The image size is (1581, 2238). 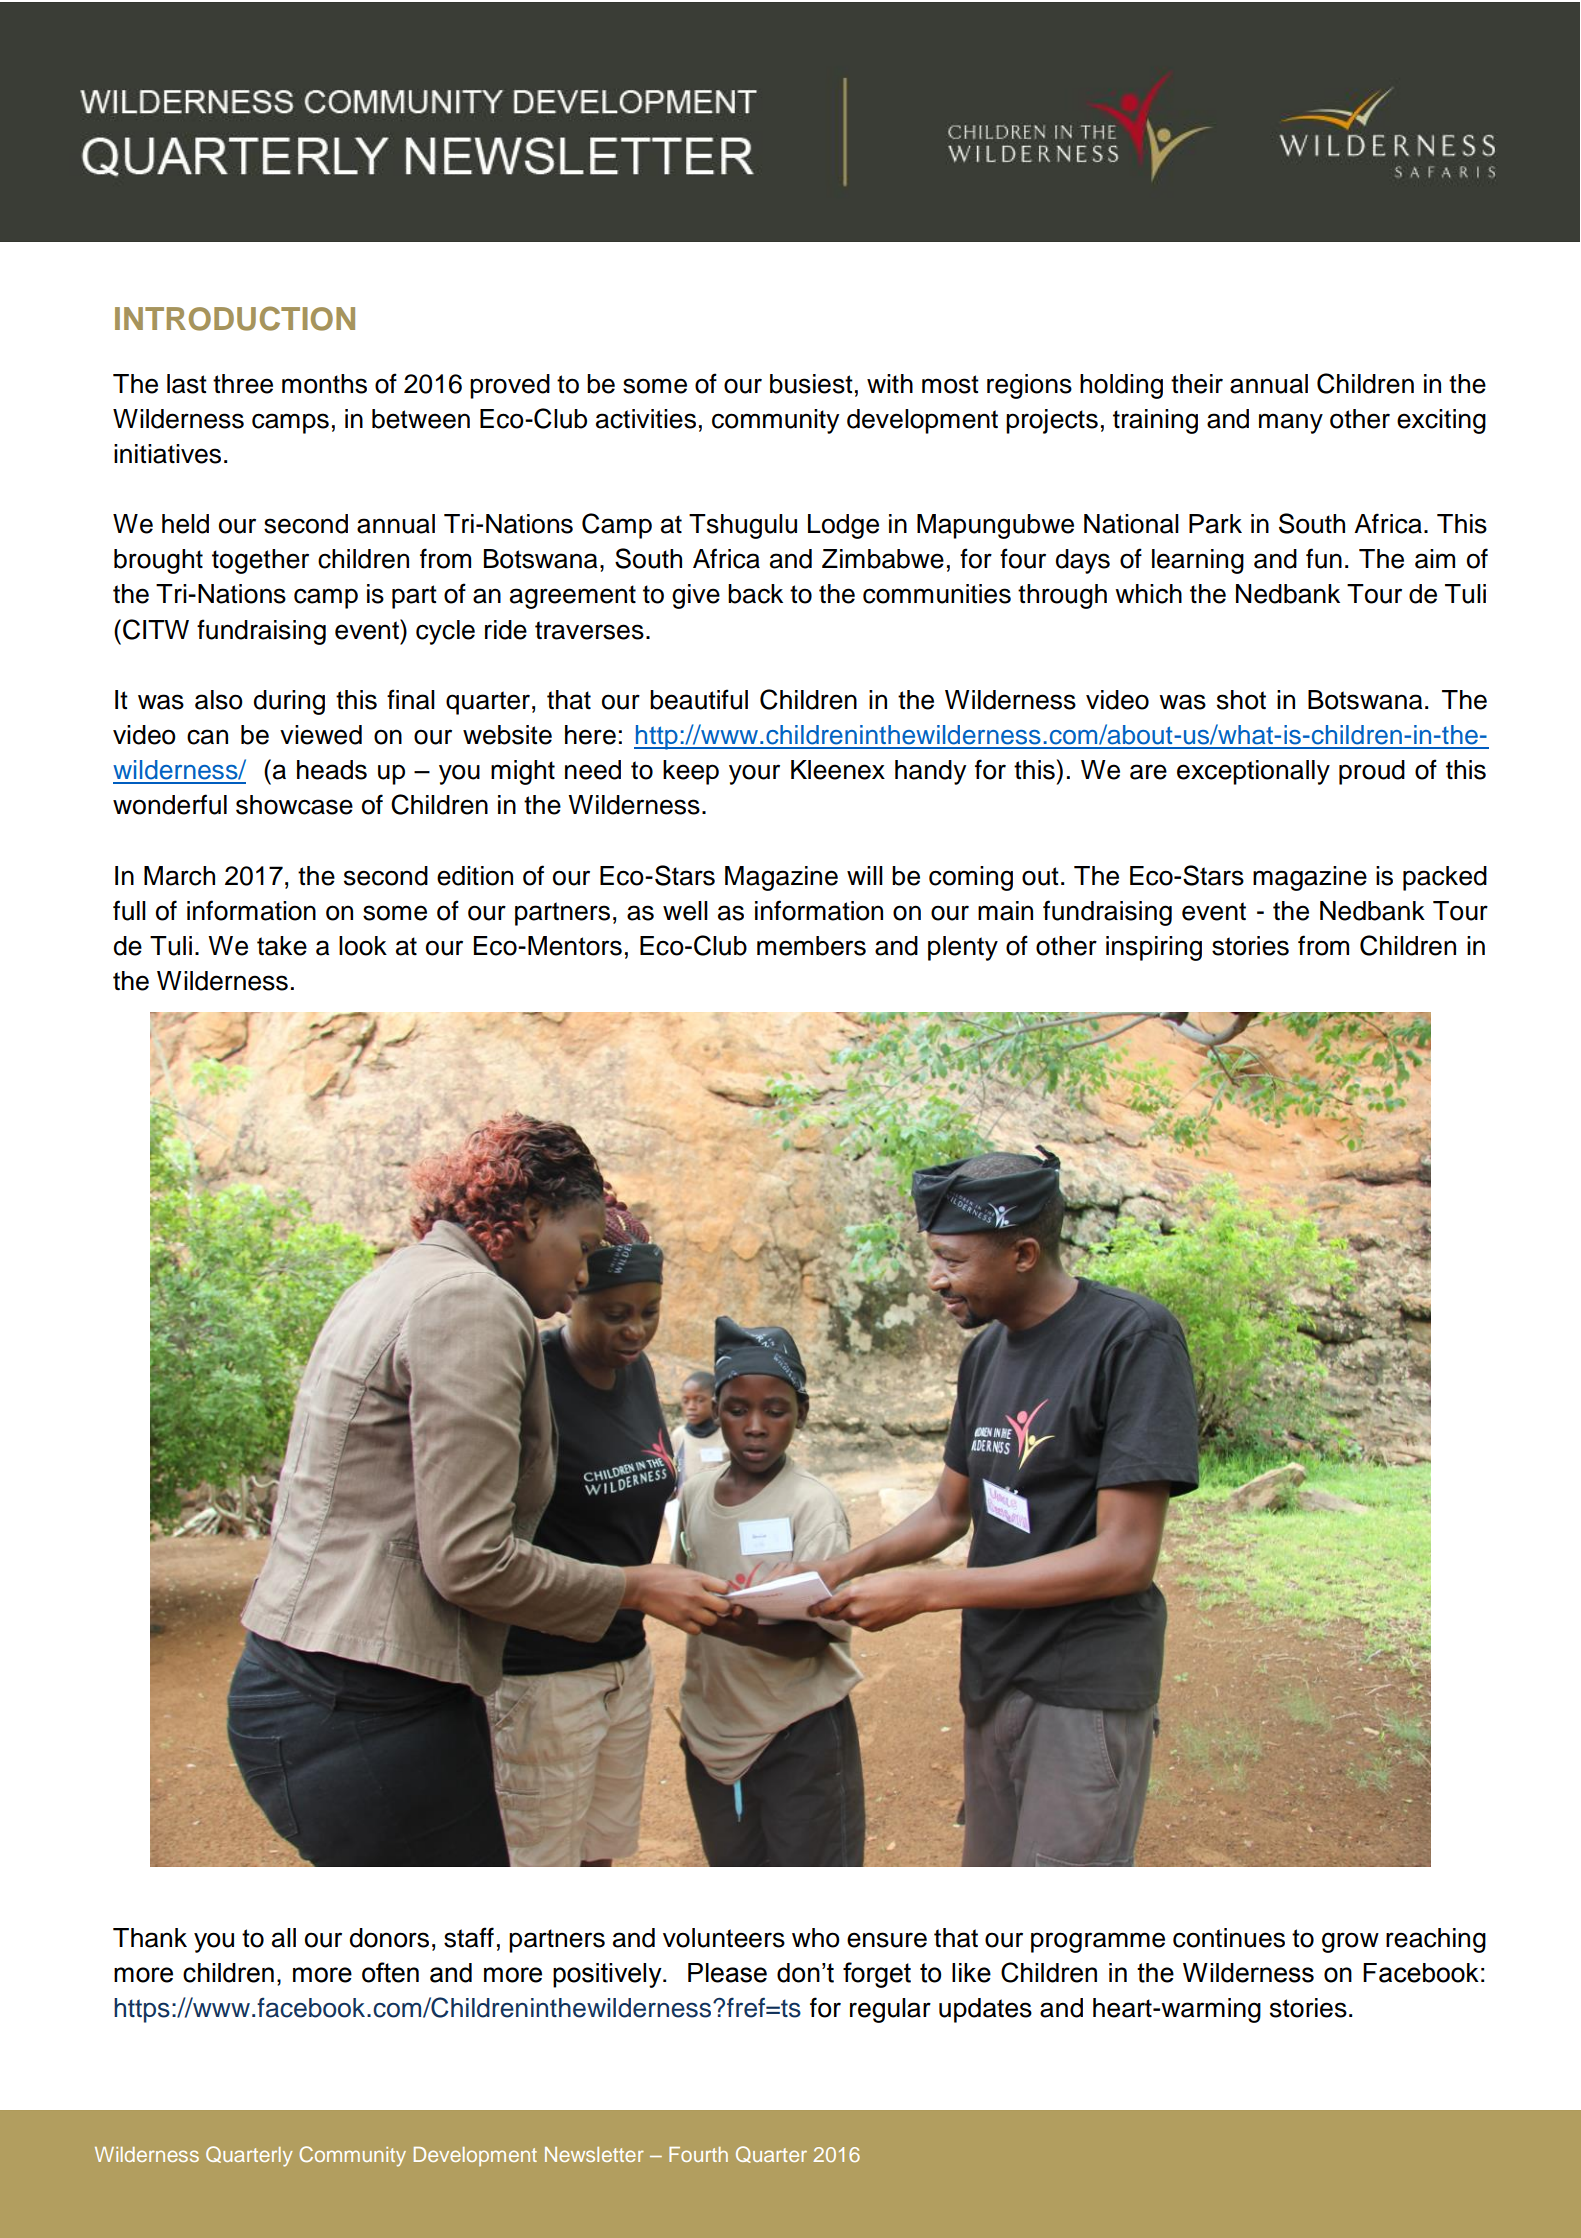 I want to click on who, so click(x=816, y=1938).
